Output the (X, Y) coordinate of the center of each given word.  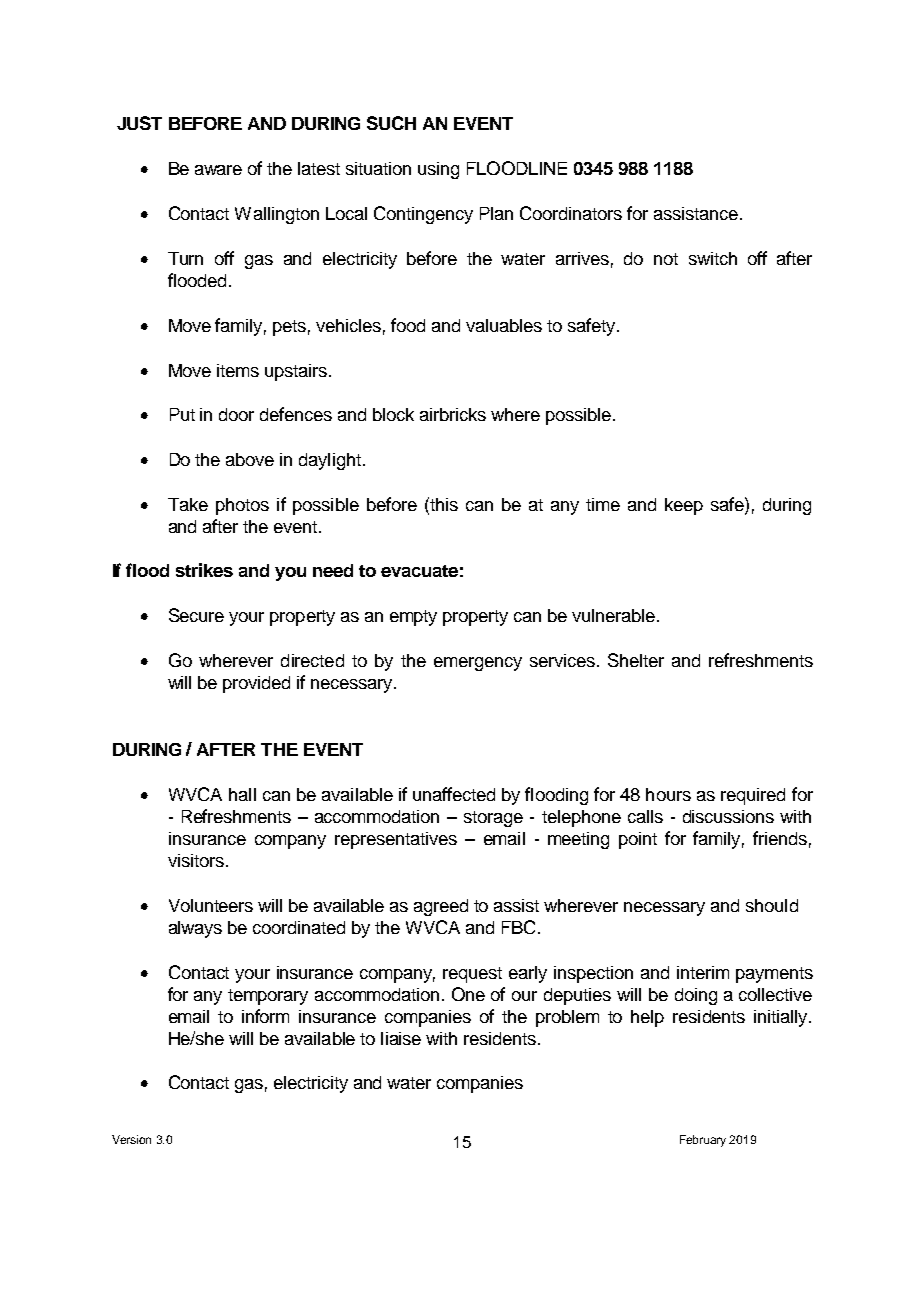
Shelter (636, 660)
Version (131, 1139)
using (438, 170)
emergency (478, 664)
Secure (196, 615)
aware (218, 170)
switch (713, 258)
